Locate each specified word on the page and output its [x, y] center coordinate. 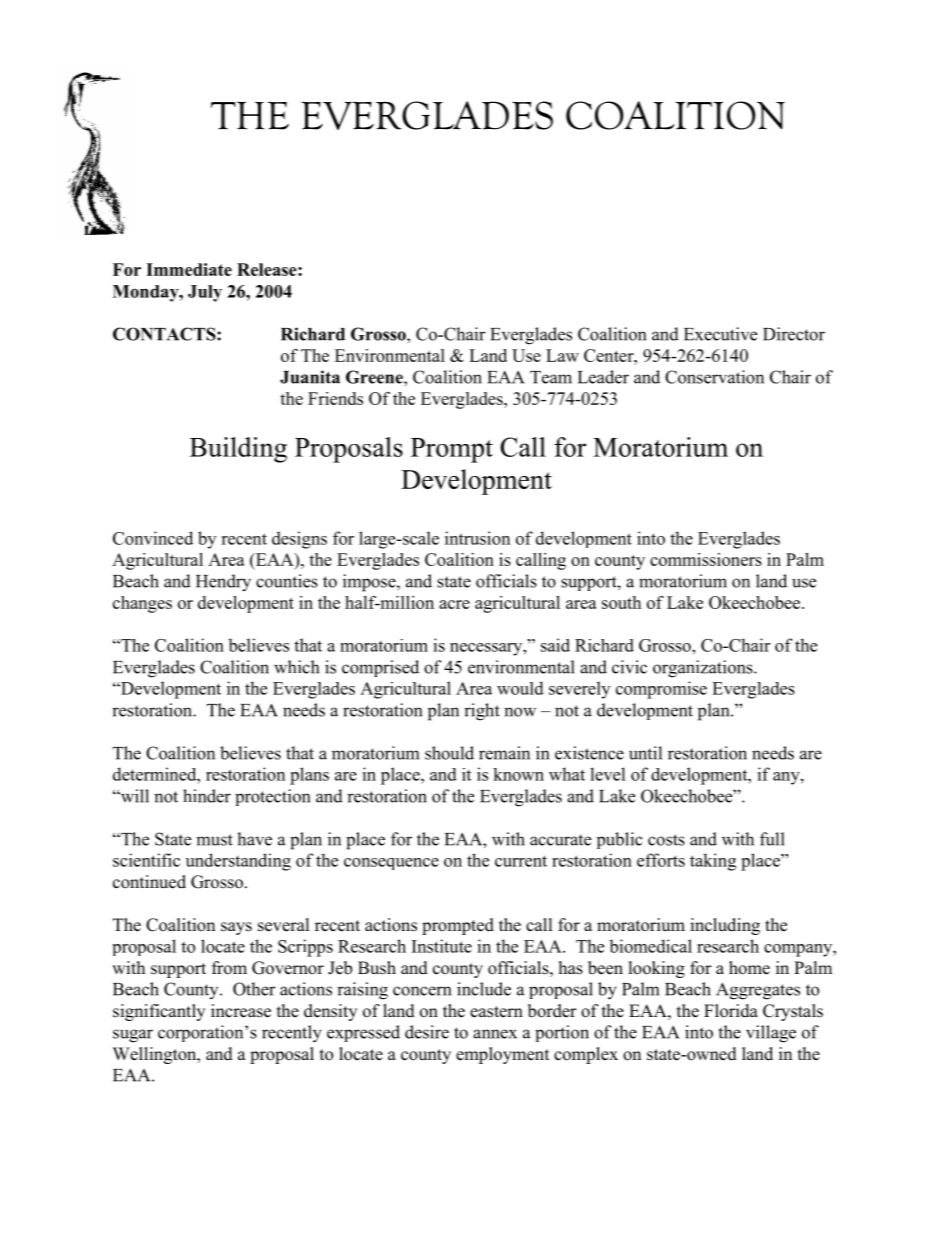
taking [713, 862]
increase [241, 1011]
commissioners [706, 559]
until [645, 753]
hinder [207, 796]
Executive [720, 334]
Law [562, 355]
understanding [238, 862]
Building [238, 450]
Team [551, 377]
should [449, 753]
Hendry [223, 583]
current [521, 861]
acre [454, 604]
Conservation [714, 377]
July [205, 293]
